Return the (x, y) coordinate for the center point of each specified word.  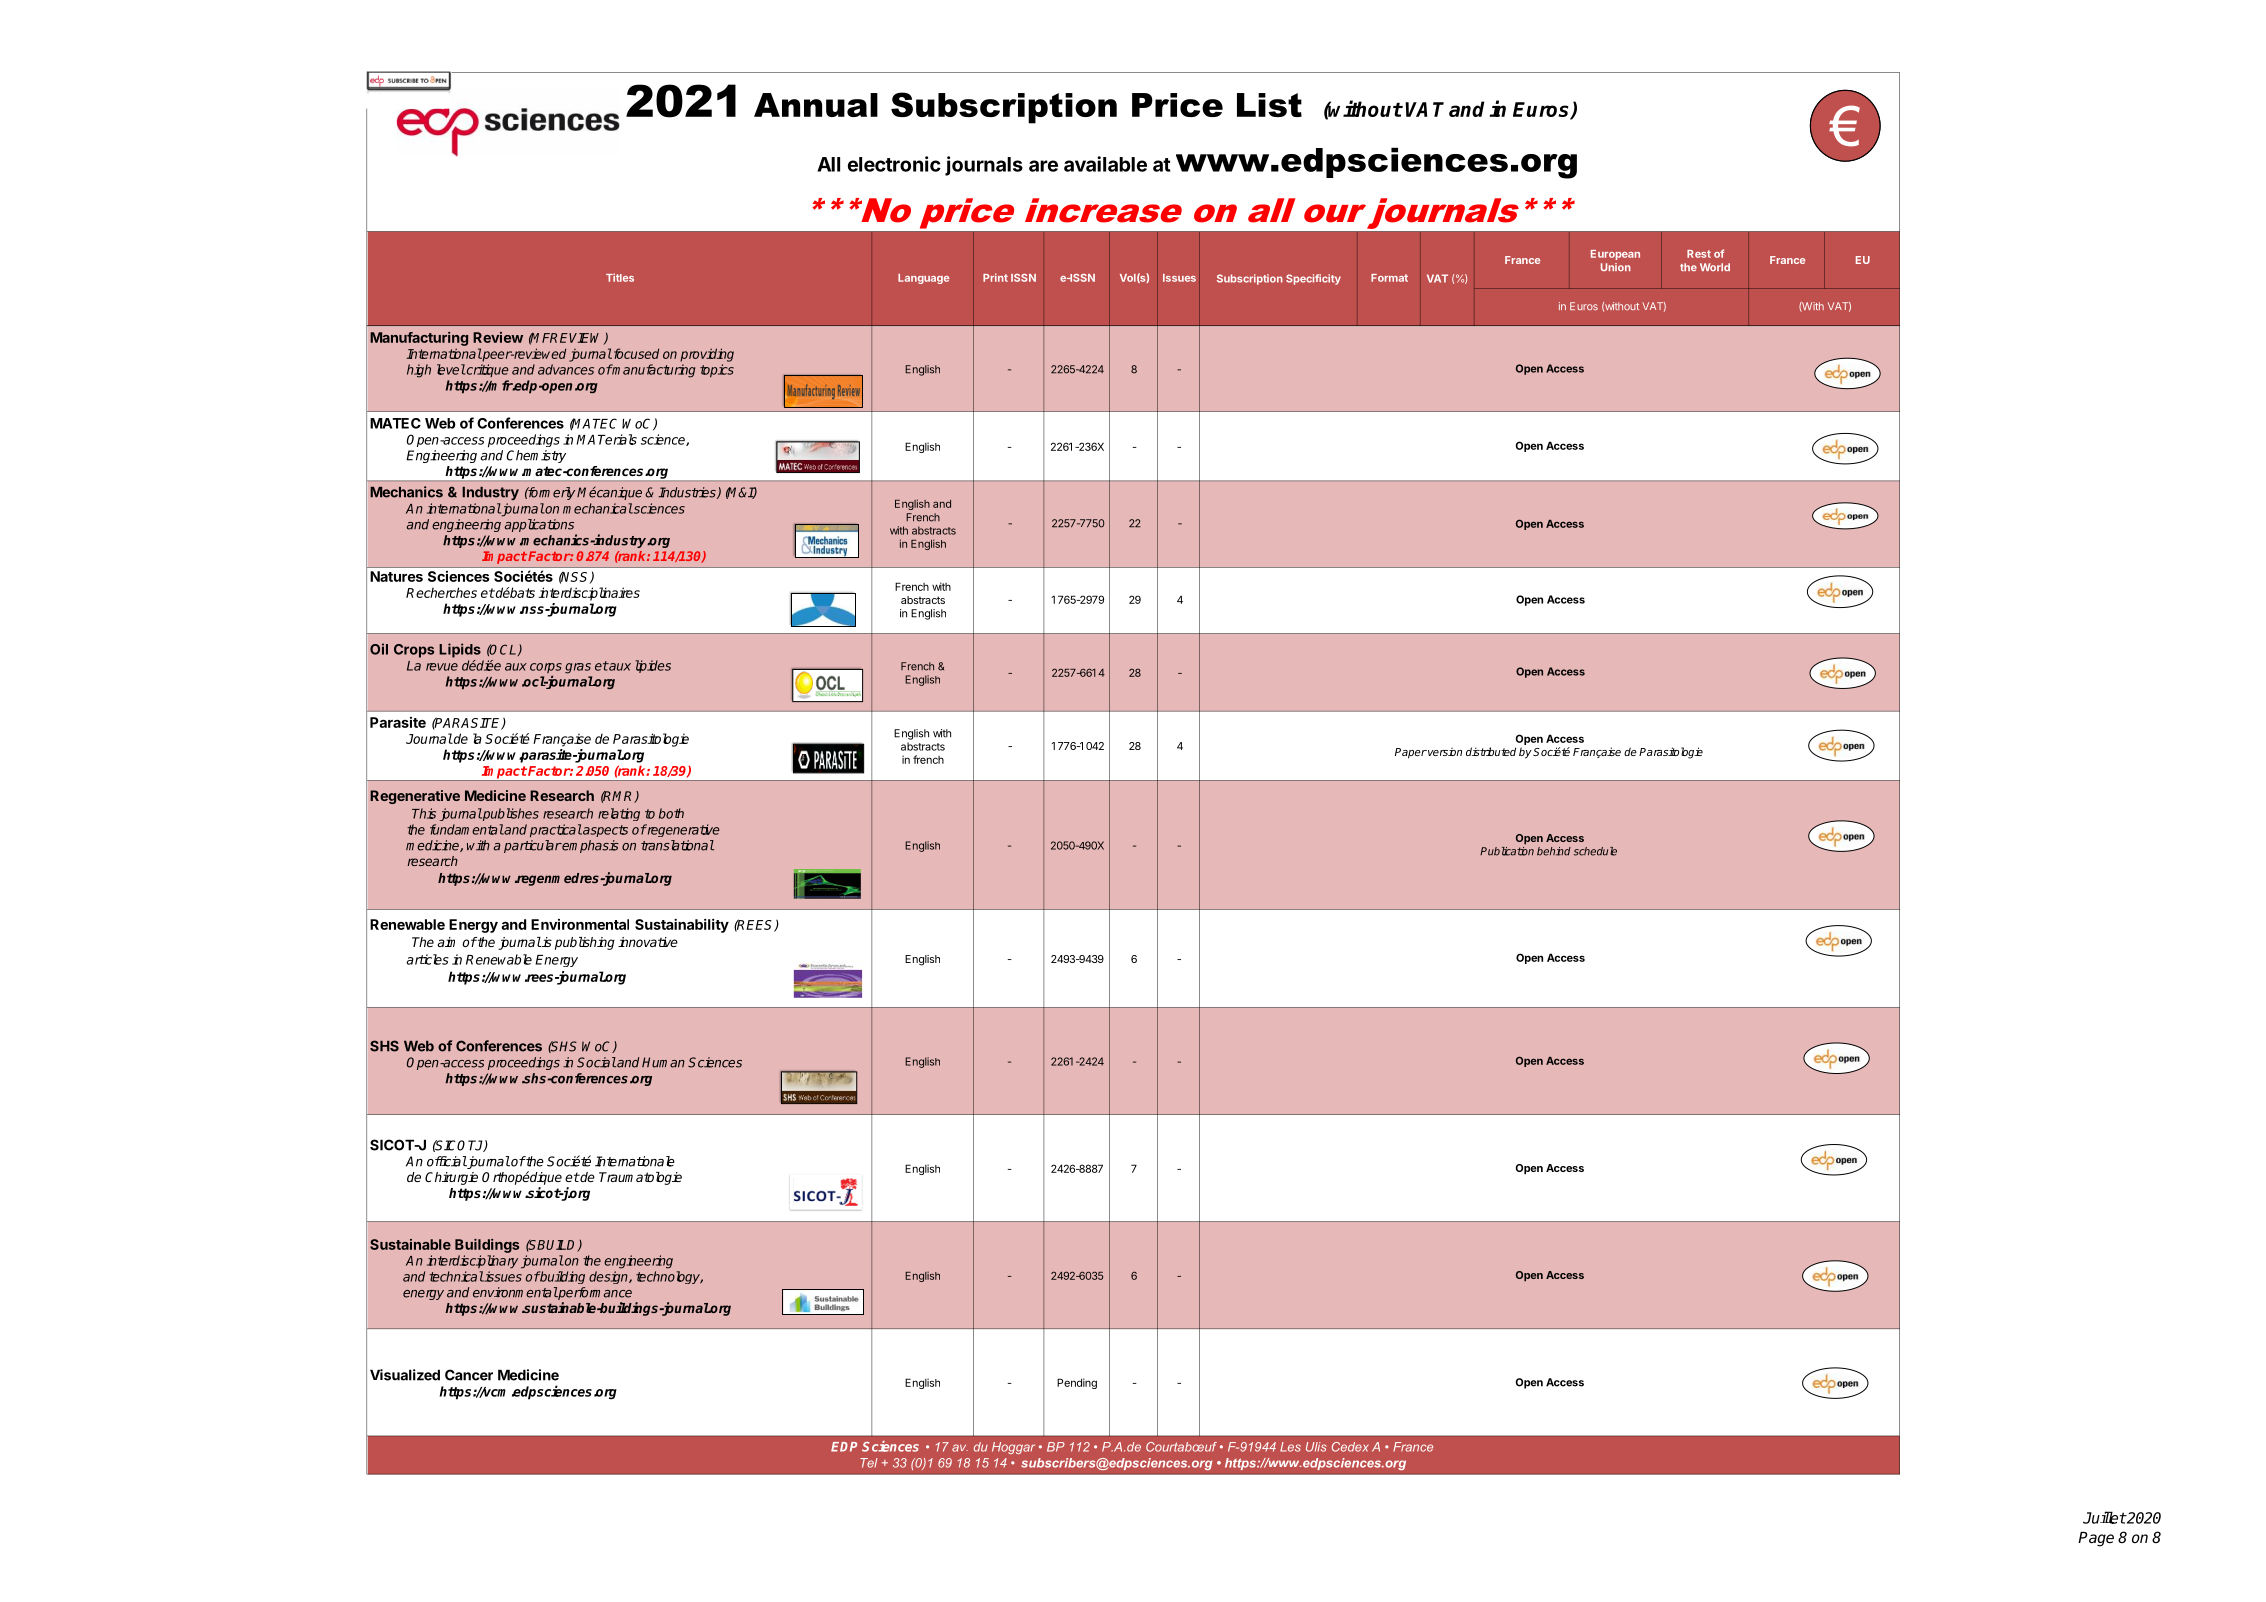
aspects (604, 831)
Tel (869, 1463)
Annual (816, 105)
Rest (1699, 254)
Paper (1411, 753)
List (1269, 105)
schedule (1595, 851)
